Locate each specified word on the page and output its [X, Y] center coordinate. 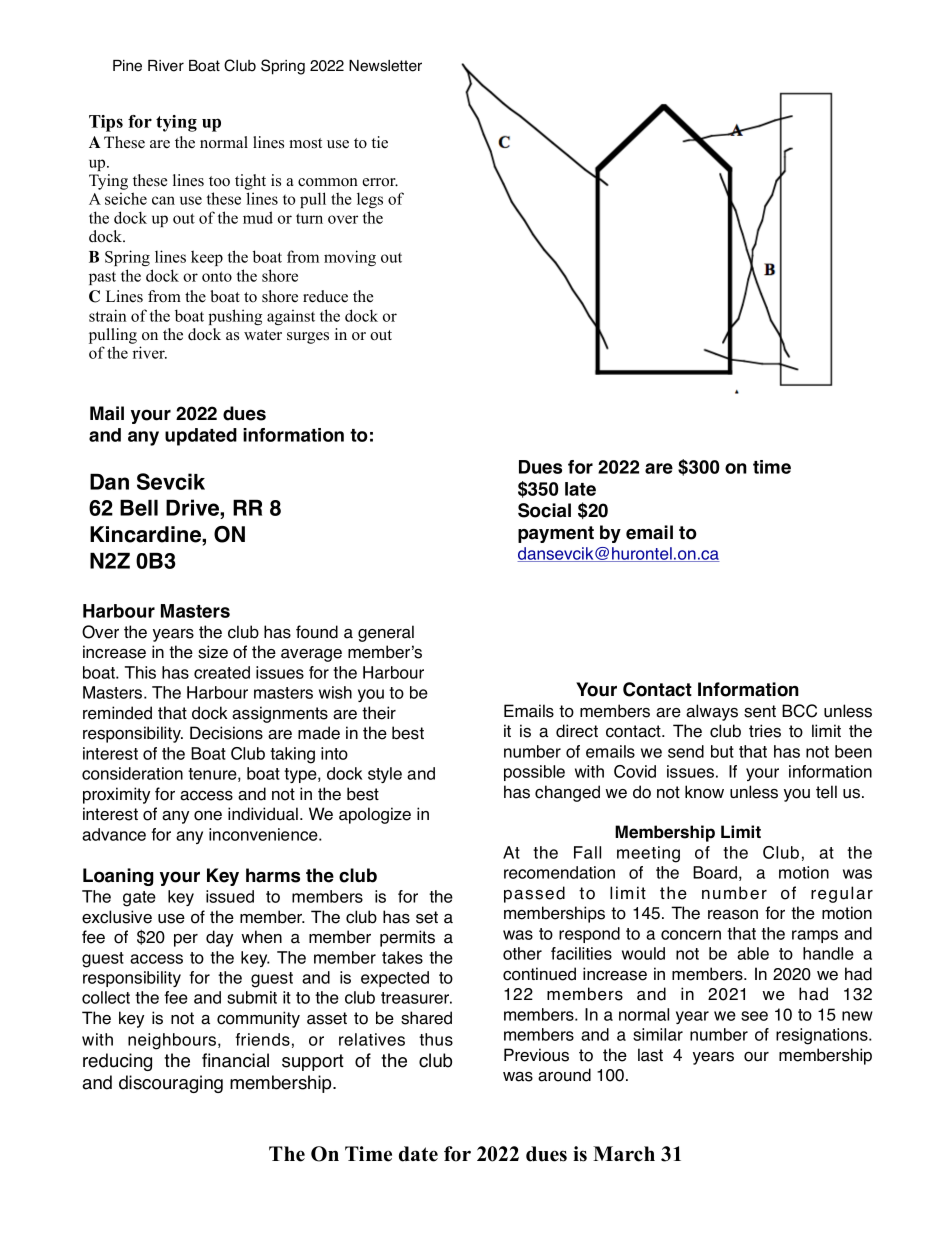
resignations [823, 1036]
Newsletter [385, 66]
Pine [127, 66]
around [564, 1075]
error [380, 182]
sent [760, 711]
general [386, 633]
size [213, 652]
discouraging [171, 1084]
